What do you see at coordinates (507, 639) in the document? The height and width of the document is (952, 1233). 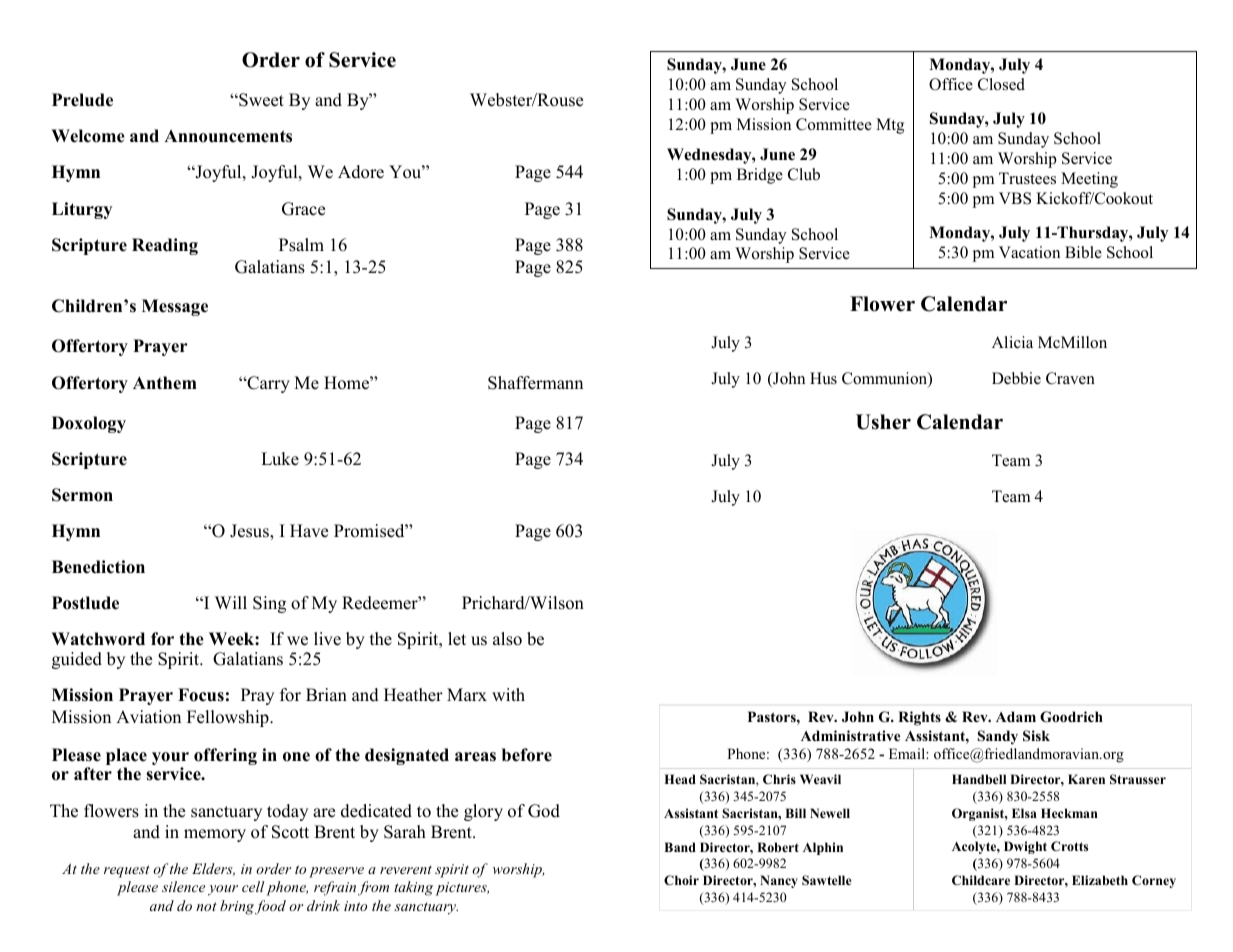 I see `also` at bounding box center [507, 639].
